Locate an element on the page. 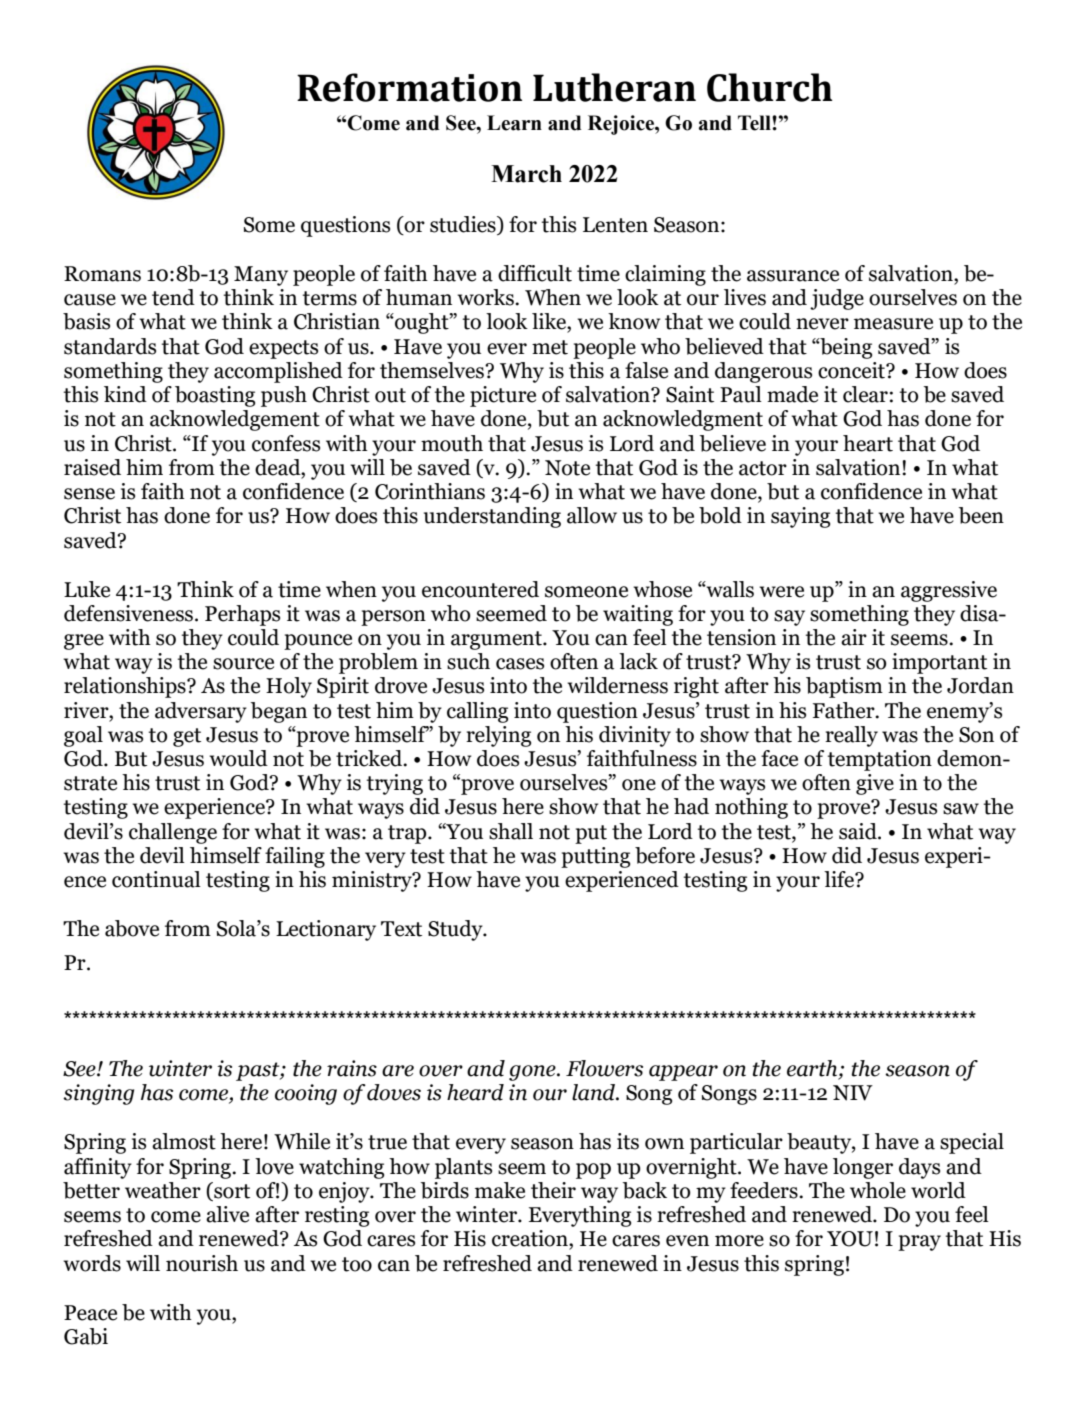 The image size is (1087, 1407). saying is located at coordinates (800, 517).
